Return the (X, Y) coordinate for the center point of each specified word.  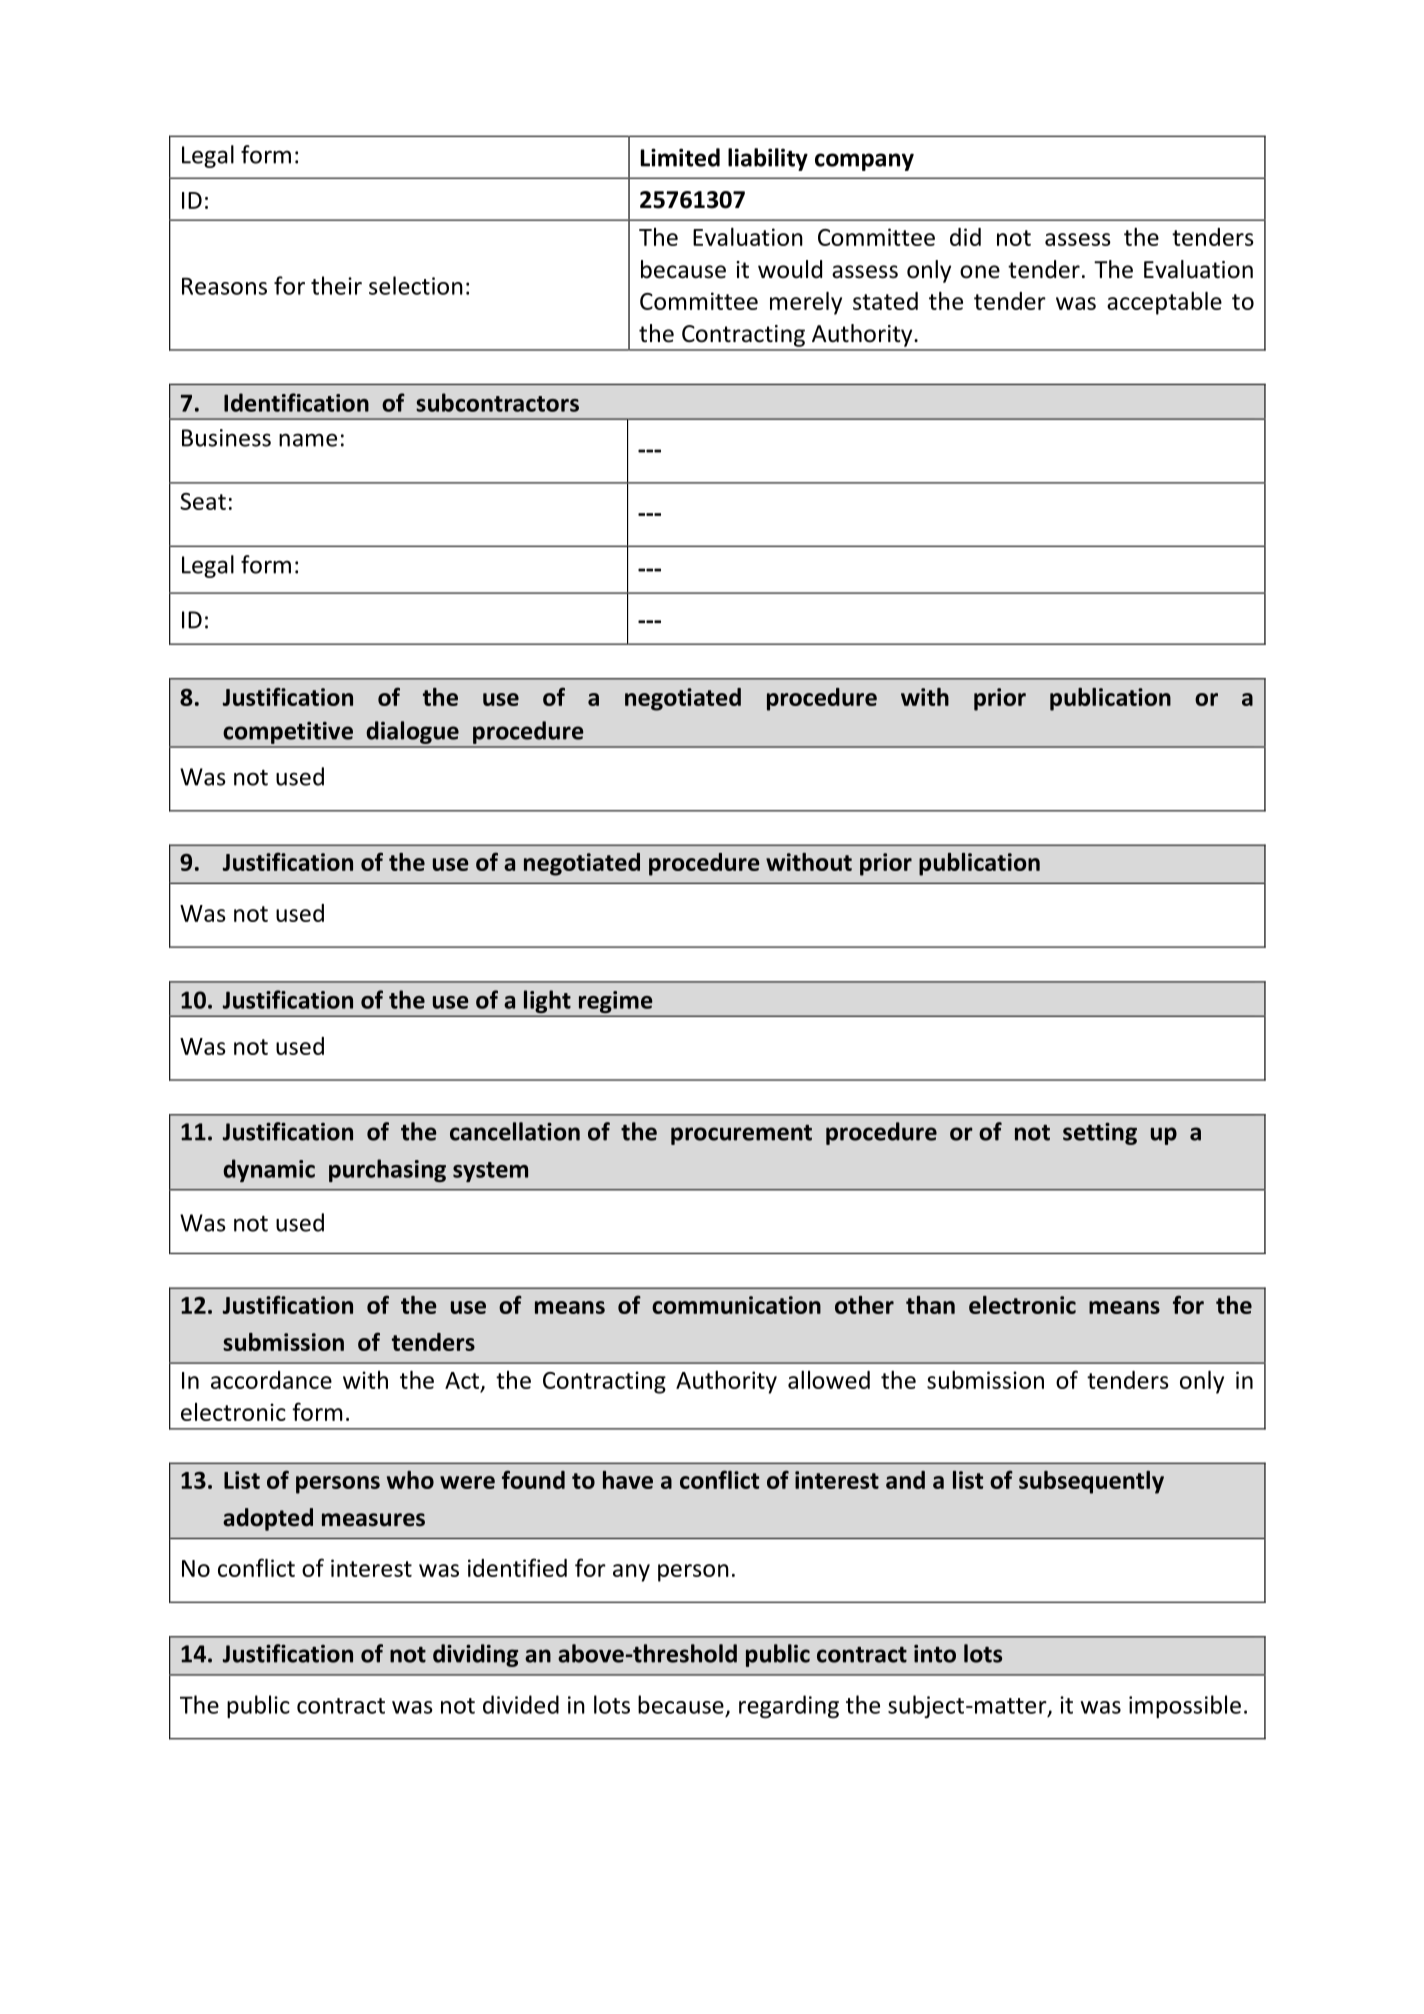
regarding (789, 1706)
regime (615, 1003)
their (336, 285)
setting (1100, 1133)
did (965, 237)
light (547, 1003)
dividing (475, 1655)
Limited (680, 157)
